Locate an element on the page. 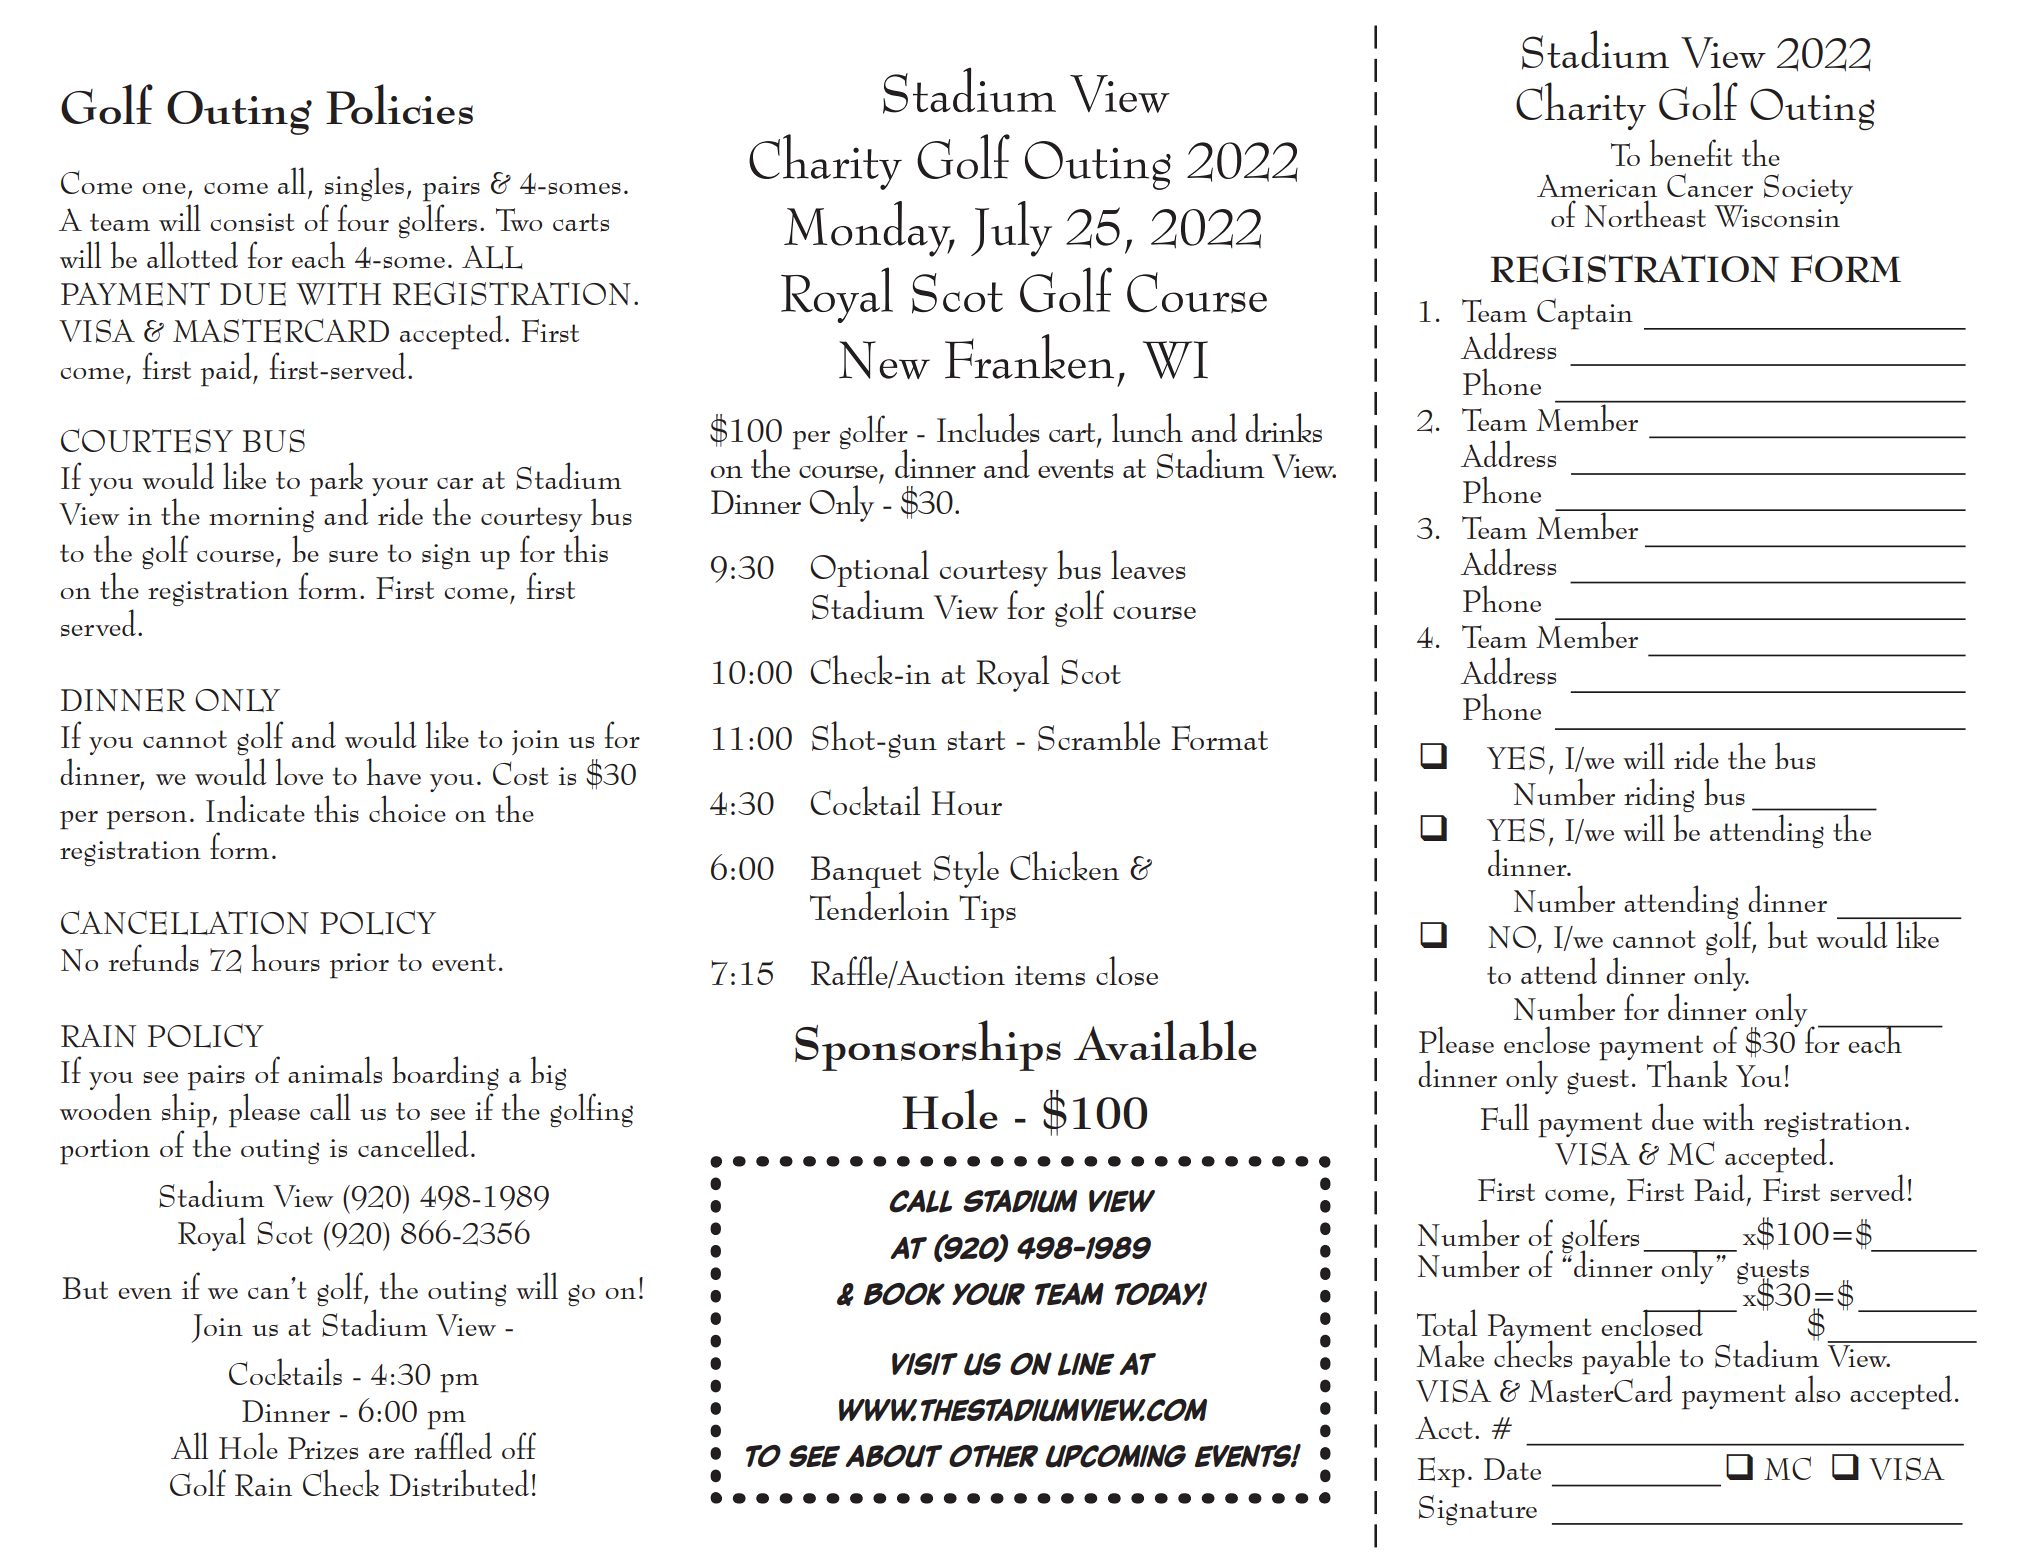 This document has width=2029, height=1568. riding is located at coordinates (1659, 795).
